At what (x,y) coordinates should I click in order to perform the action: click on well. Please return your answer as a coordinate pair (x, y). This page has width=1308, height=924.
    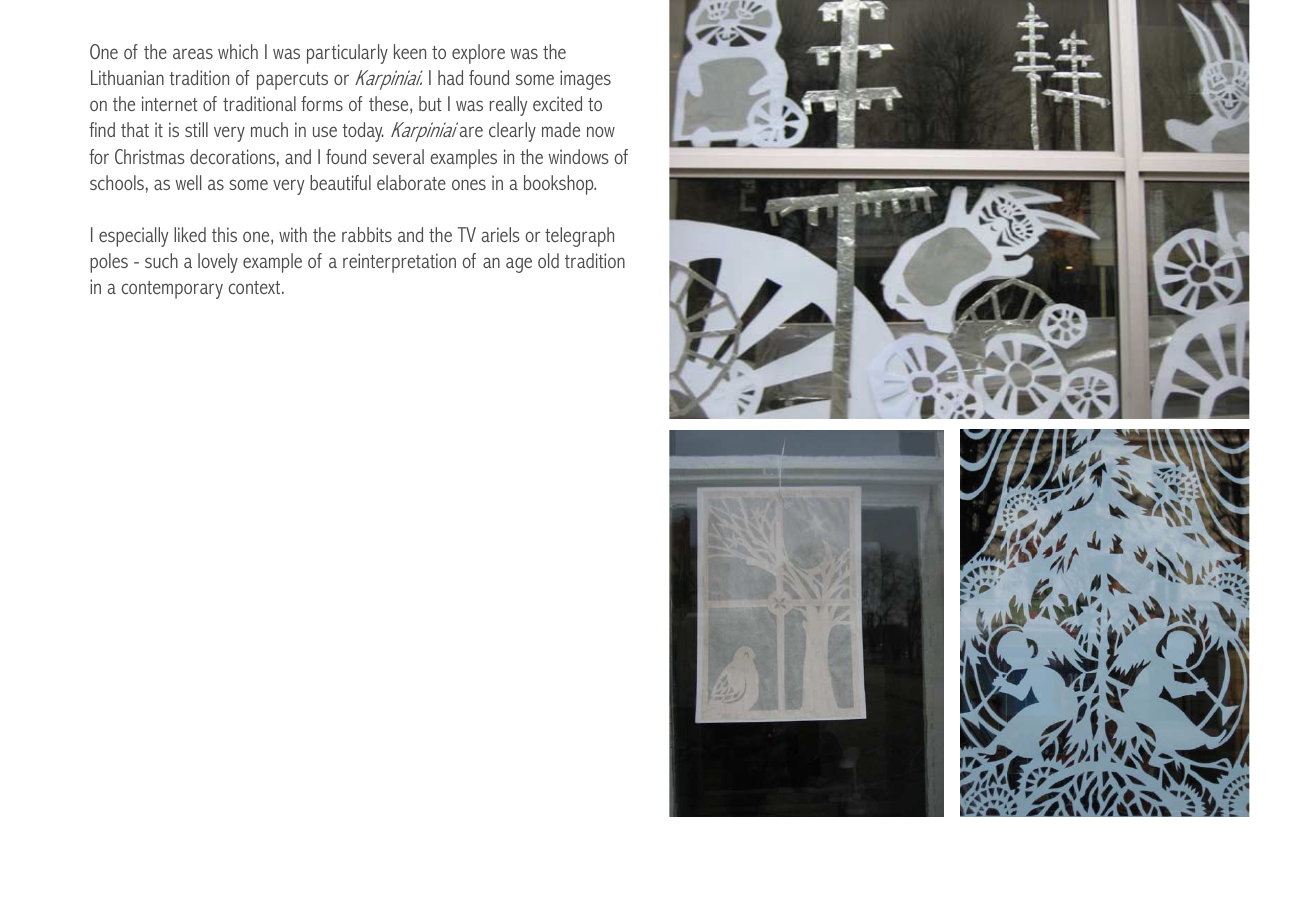
    Looking at the image, I should click on (188, 182).
